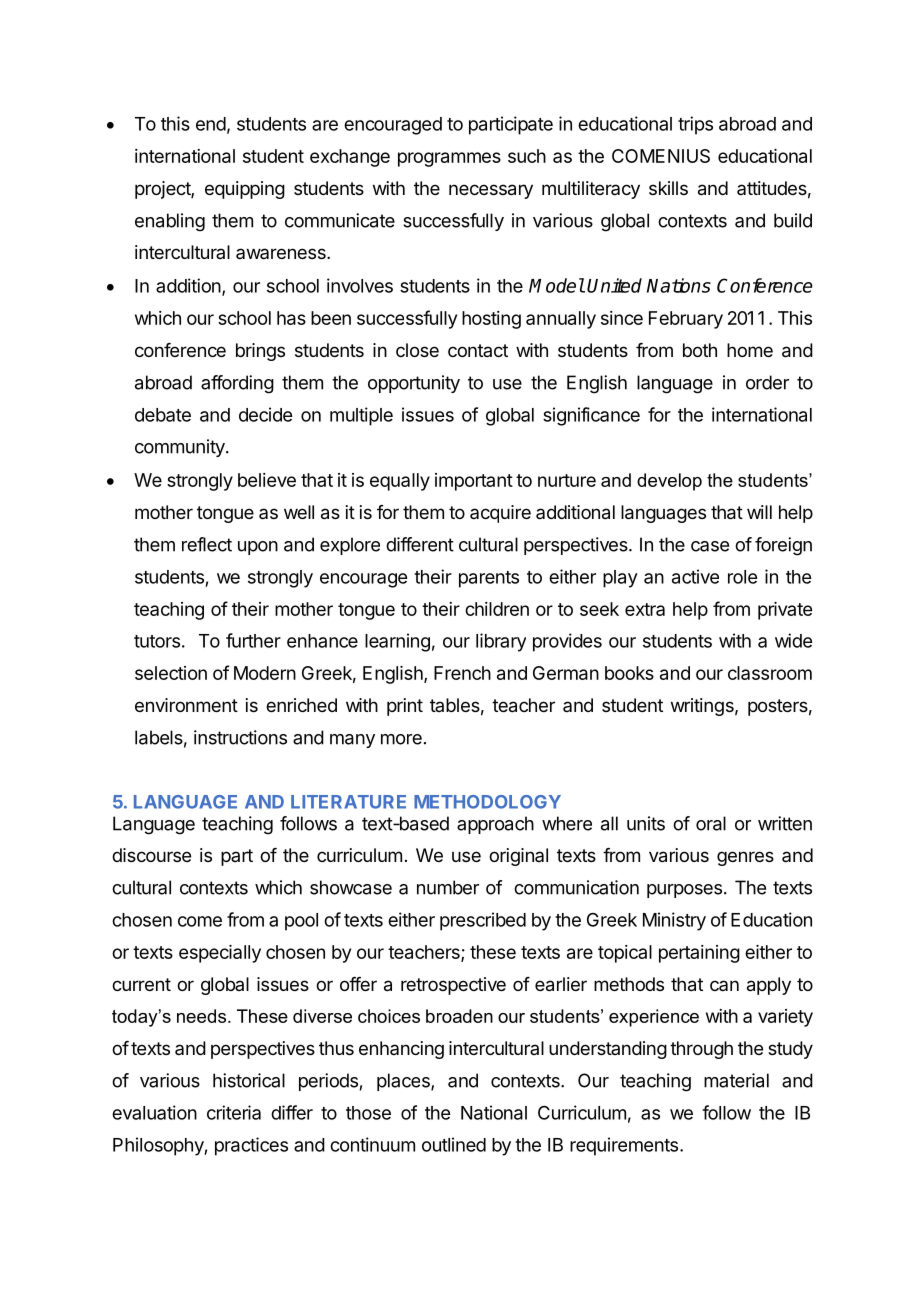  Describe the element at coordinates (449, 159) in the page. I see `programmes` at that location.
